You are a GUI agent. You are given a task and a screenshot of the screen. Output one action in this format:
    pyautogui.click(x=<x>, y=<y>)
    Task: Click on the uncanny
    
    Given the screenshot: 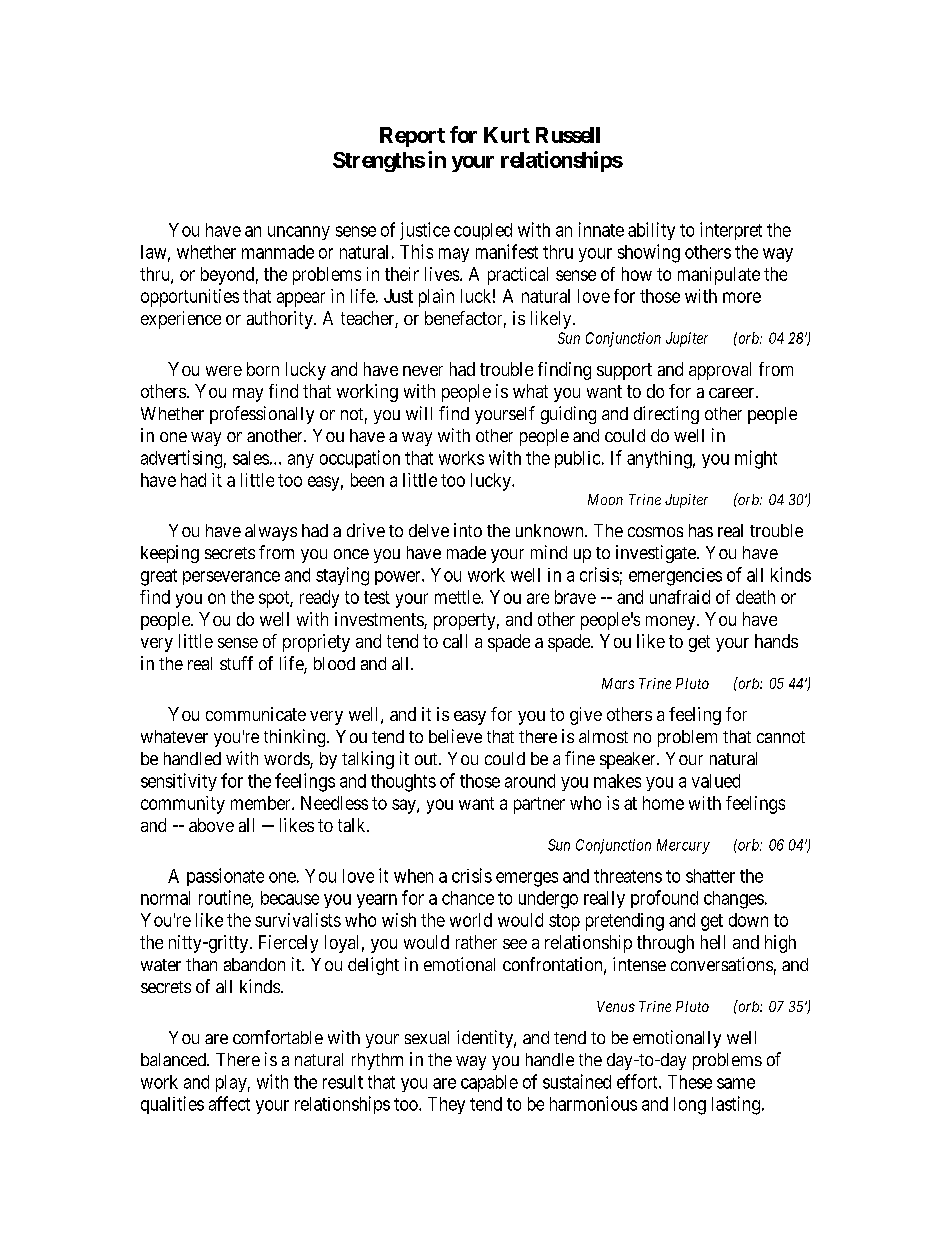 What is the action you would take?
    pyautogui.click(x=299, y=233)
